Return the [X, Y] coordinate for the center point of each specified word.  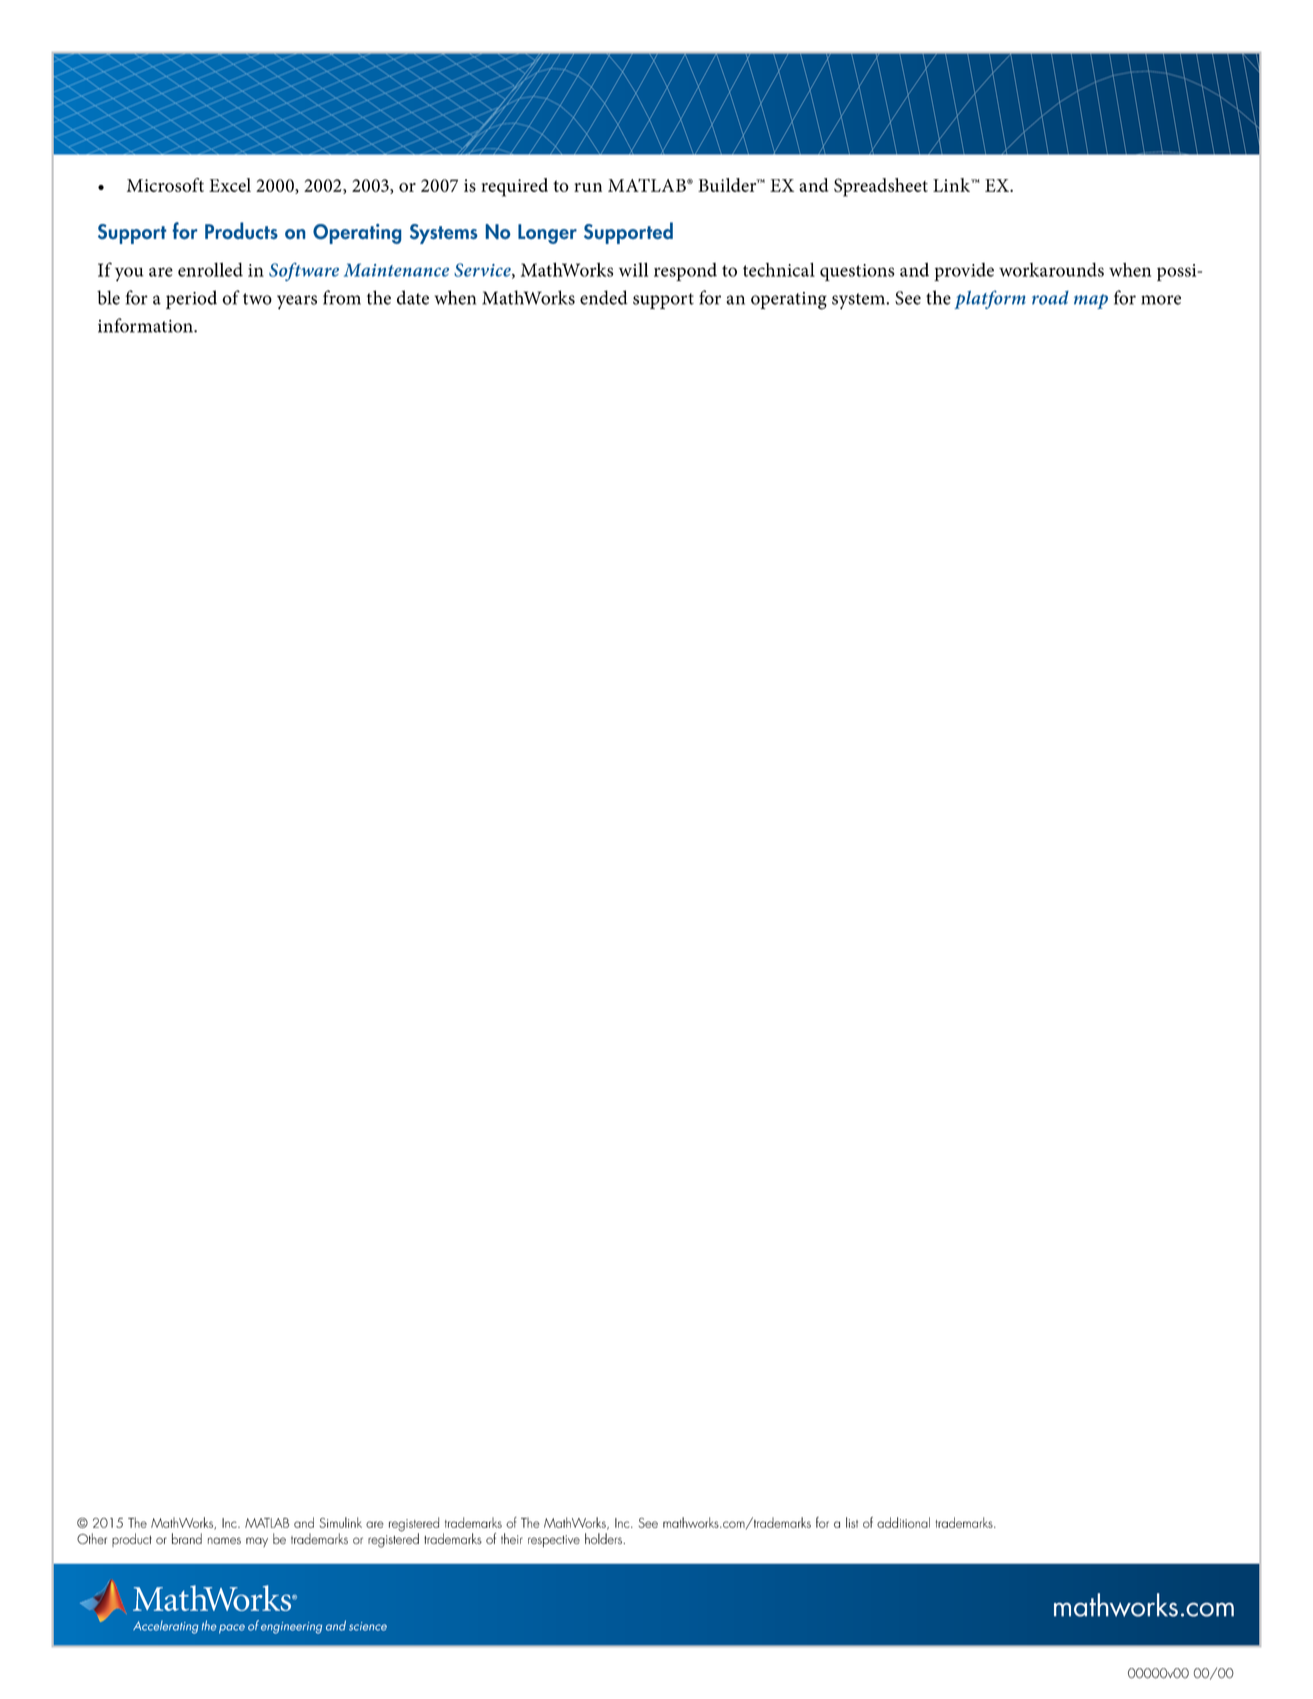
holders [603, 1538]
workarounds [1051, 269]
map [1091, 301]
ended [604, 297]
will [633, 269]
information [146, 325]
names [224, 1540]
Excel [230, 185]
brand [187, 1538]
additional [903, 1522]
